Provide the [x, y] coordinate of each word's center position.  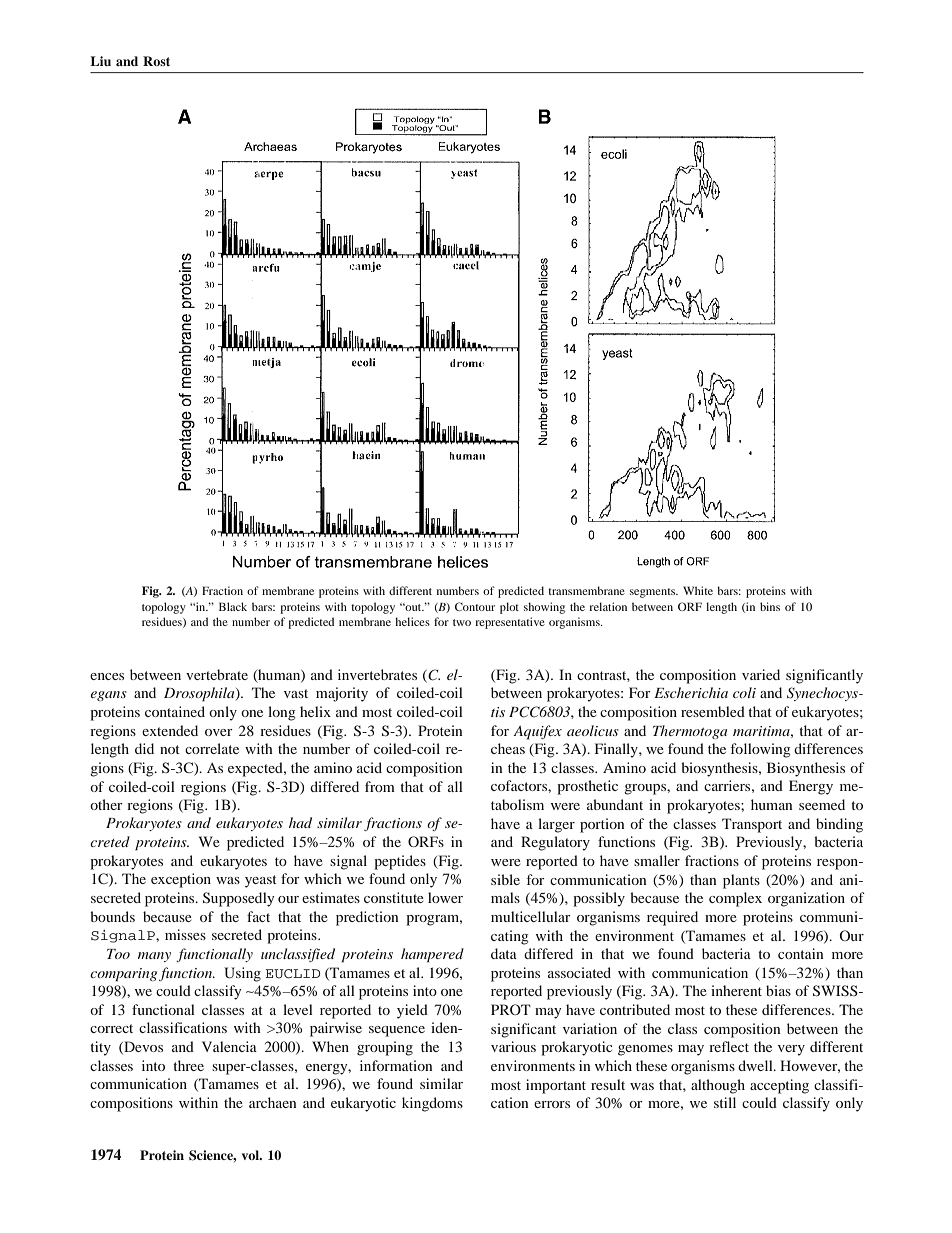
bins [770, 606]
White [698, 590]
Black [233, 606]
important [556, 1086]
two [462, 622]
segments [654, 593]
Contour [475, 606]
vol [251, 1155]
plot [509, 608]
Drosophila [200, 694]
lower [445, 897]
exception [181, 880]
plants [741, 881]
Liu [100, 61]
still [725, 1102]
